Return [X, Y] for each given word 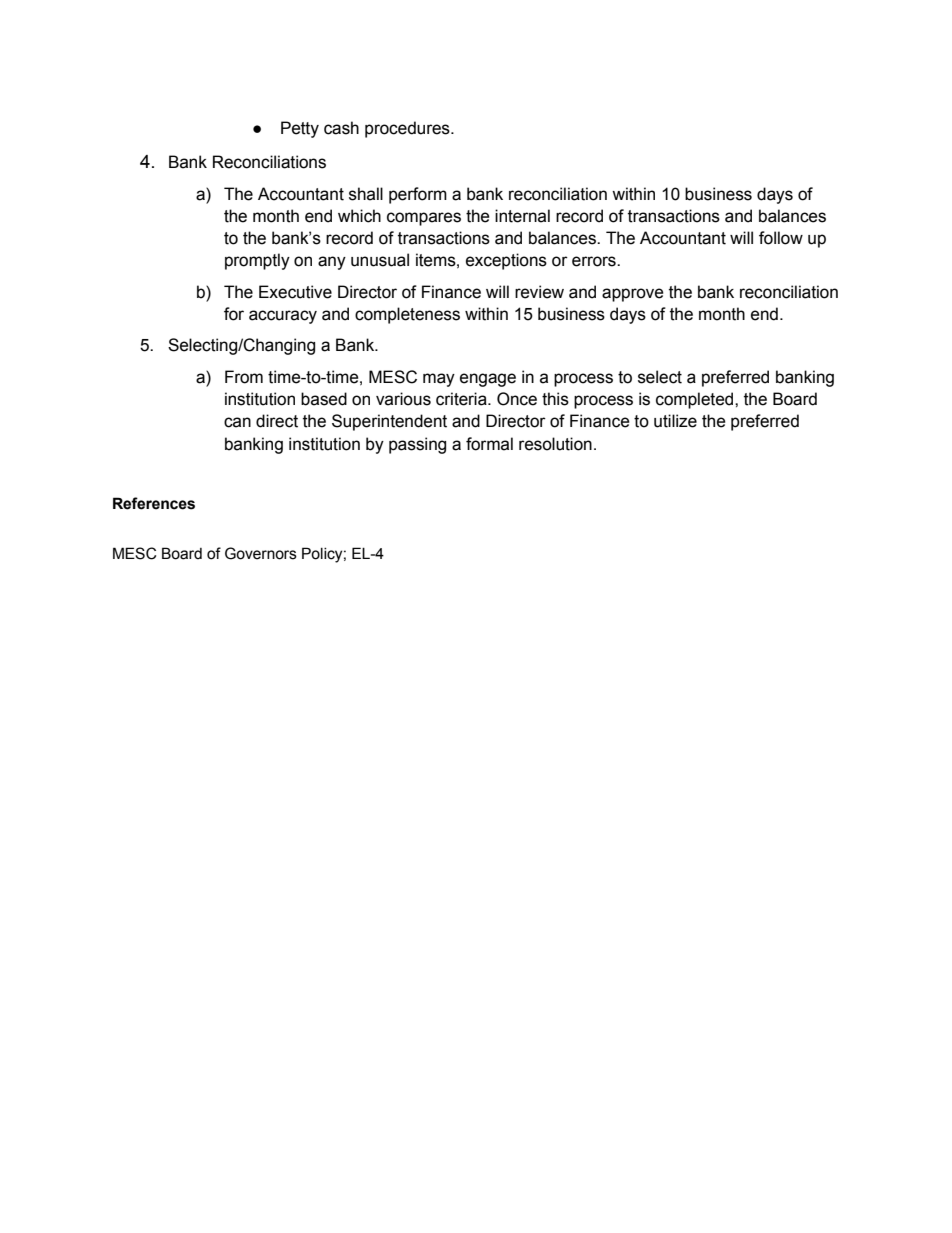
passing [417, 445]
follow [781, 238]
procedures [408, 129]
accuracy [283, 317]
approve [633, 295]
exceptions [506, 261]
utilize [675, 421]
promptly [257, 261]
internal [522, 216]
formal [489, 444]
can [237, 422]
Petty [300, 129]
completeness [407, 315]
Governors [261, 553]
